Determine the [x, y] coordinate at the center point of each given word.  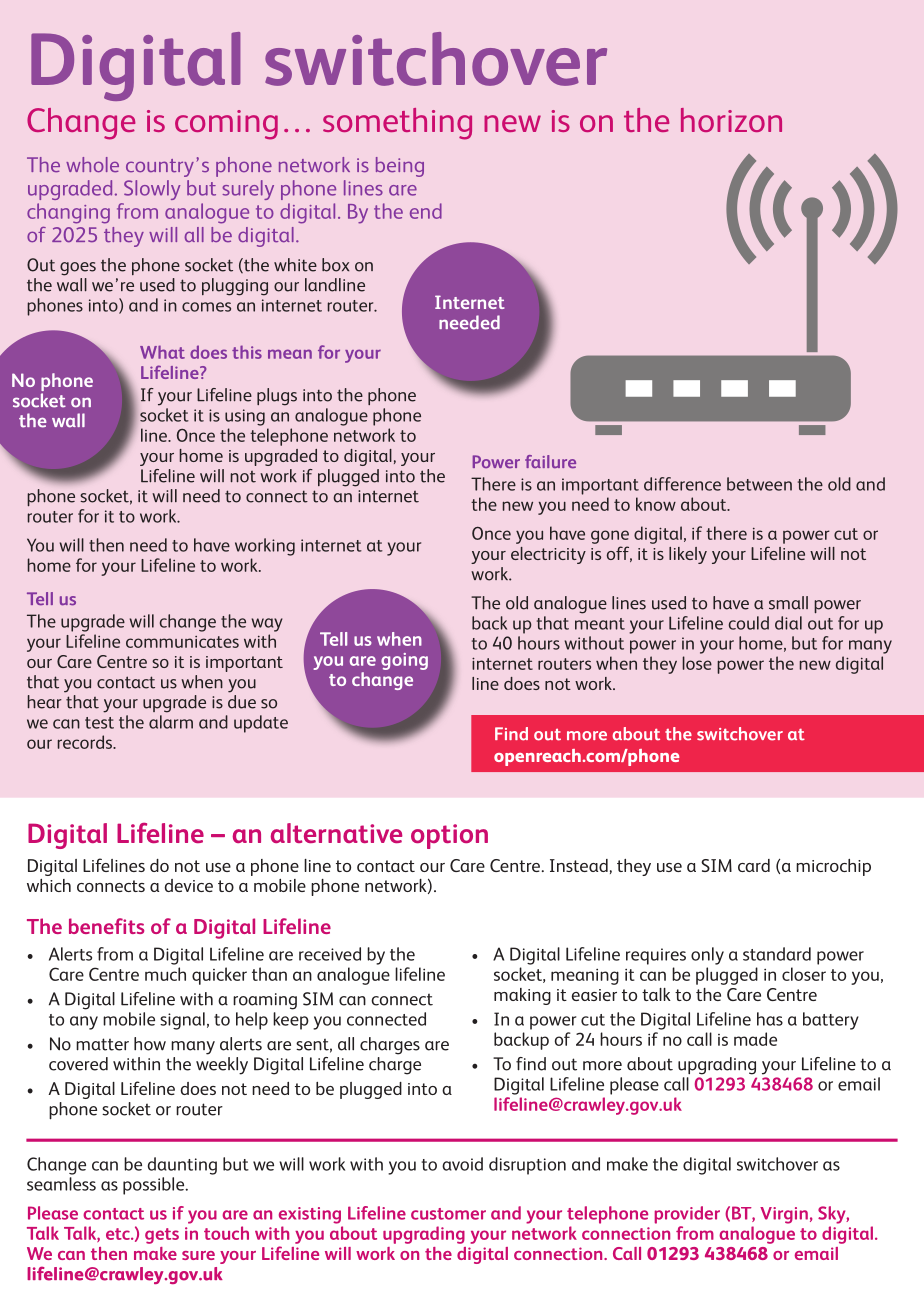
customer [448, 1214]
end [426, 211]
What [162, 352]
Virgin [784, 1215]
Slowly [152, 190]
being [400, 167]
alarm [171, 722]
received [330, 954]
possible [155, 1186]
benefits [106, 926]
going [404, 661]
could [749, 623]
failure [550, 462]
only [707, 956]
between [759, 484]
